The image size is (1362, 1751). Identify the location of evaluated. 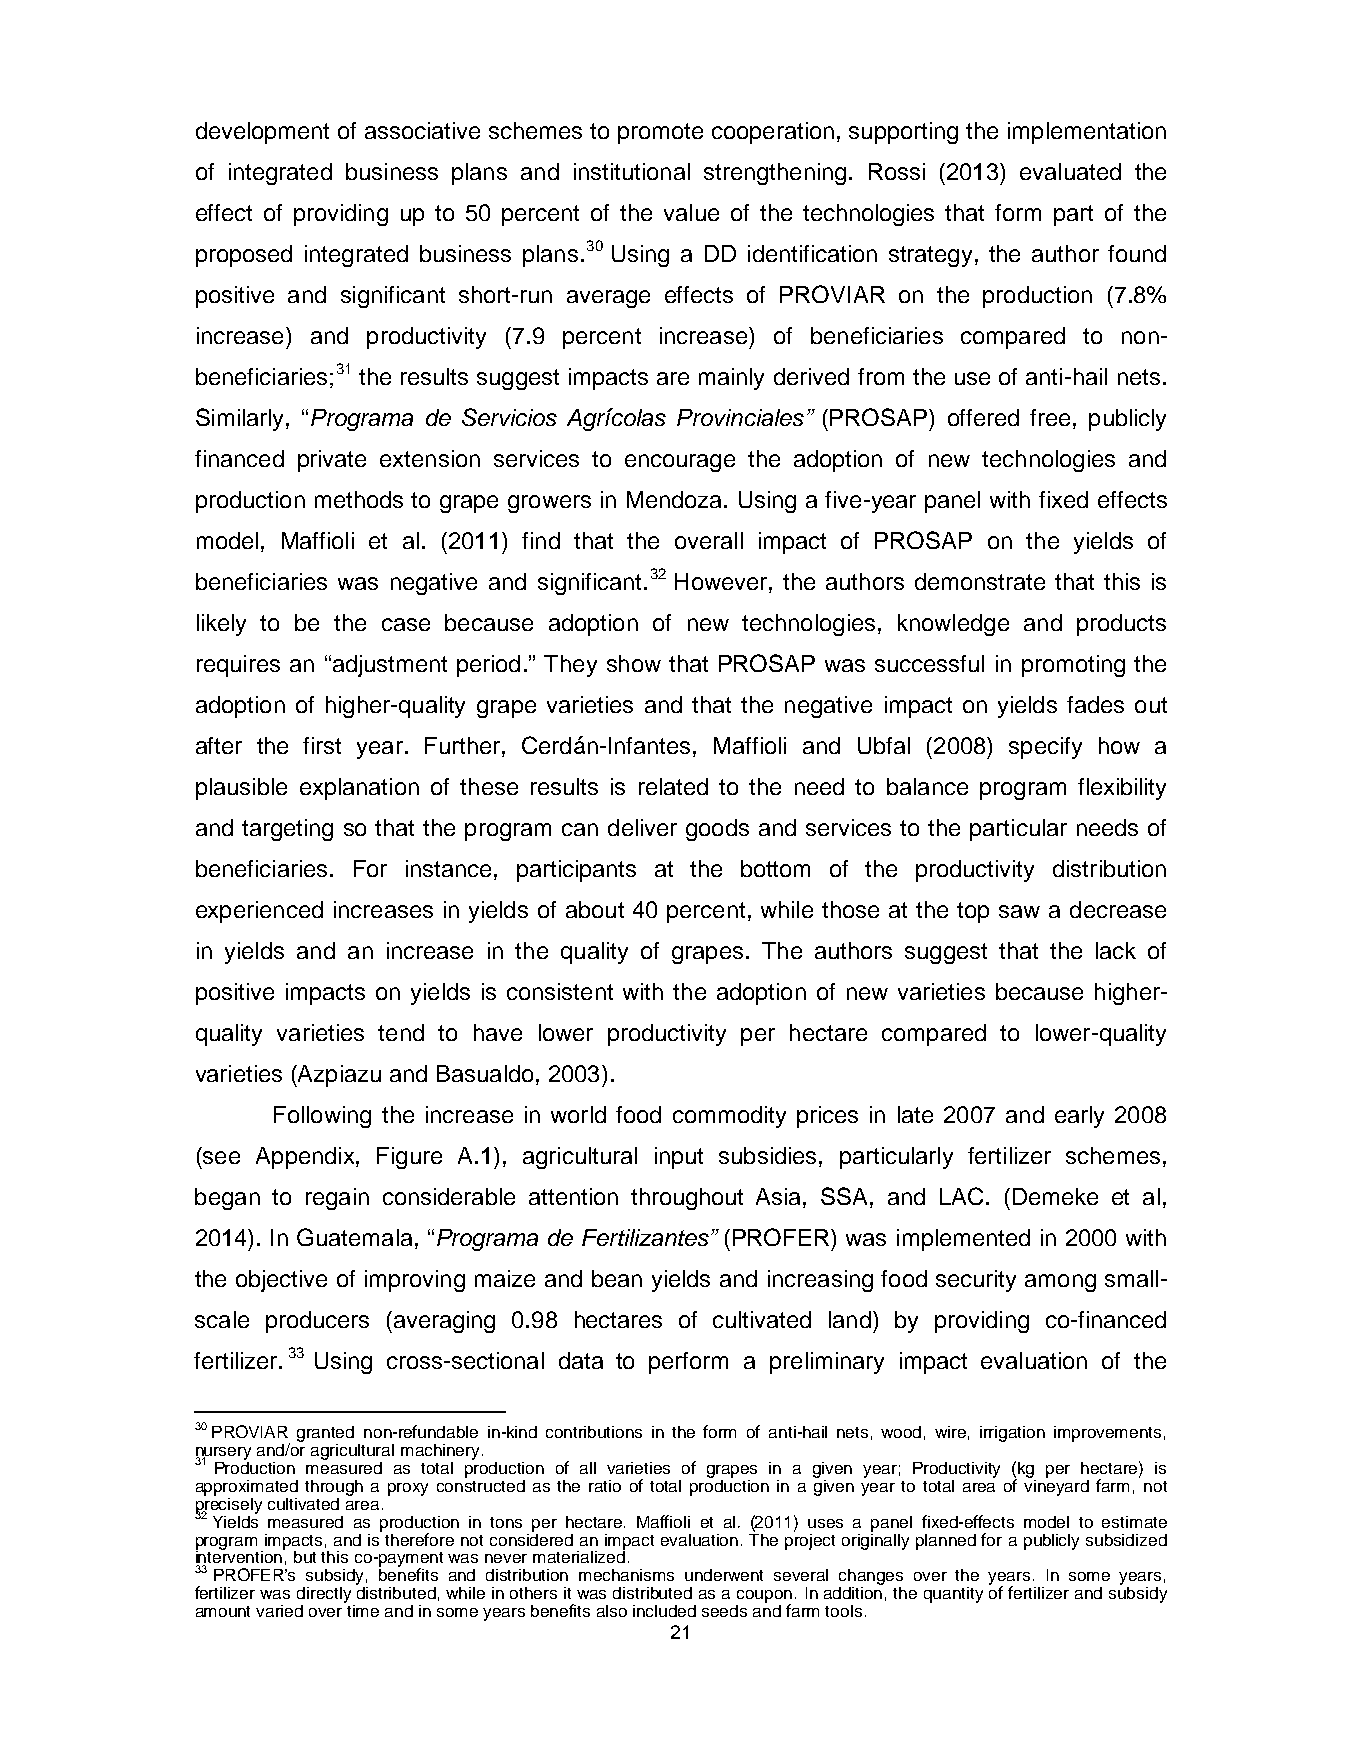
(1070, 171).
